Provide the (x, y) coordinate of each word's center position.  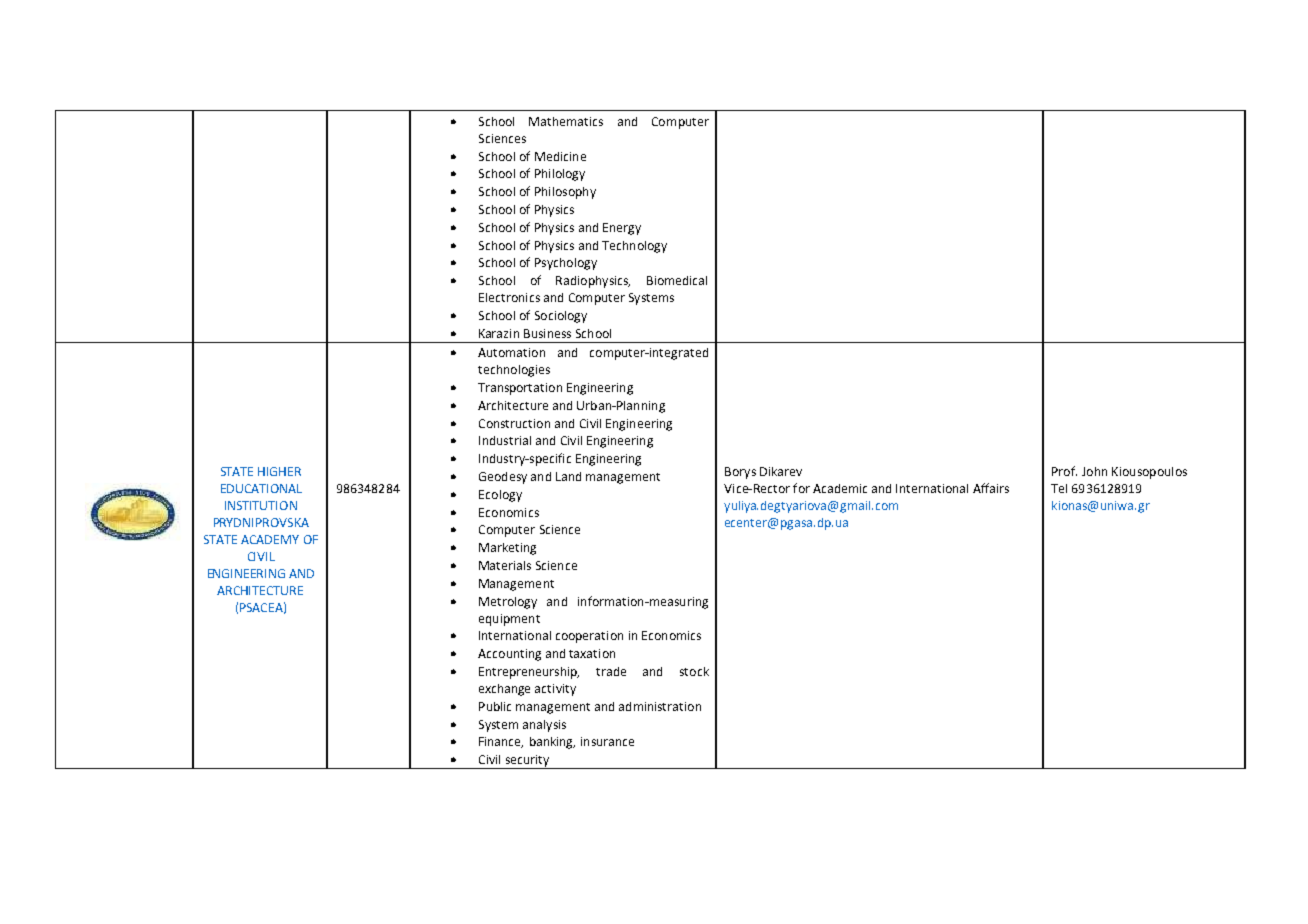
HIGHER (279, 471)
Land (568, 476)
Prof (1064, 471)
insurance (607, 741)
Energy (622, 229)
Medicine (560, 156)
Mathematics (566, 121)
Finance (501, 742)
